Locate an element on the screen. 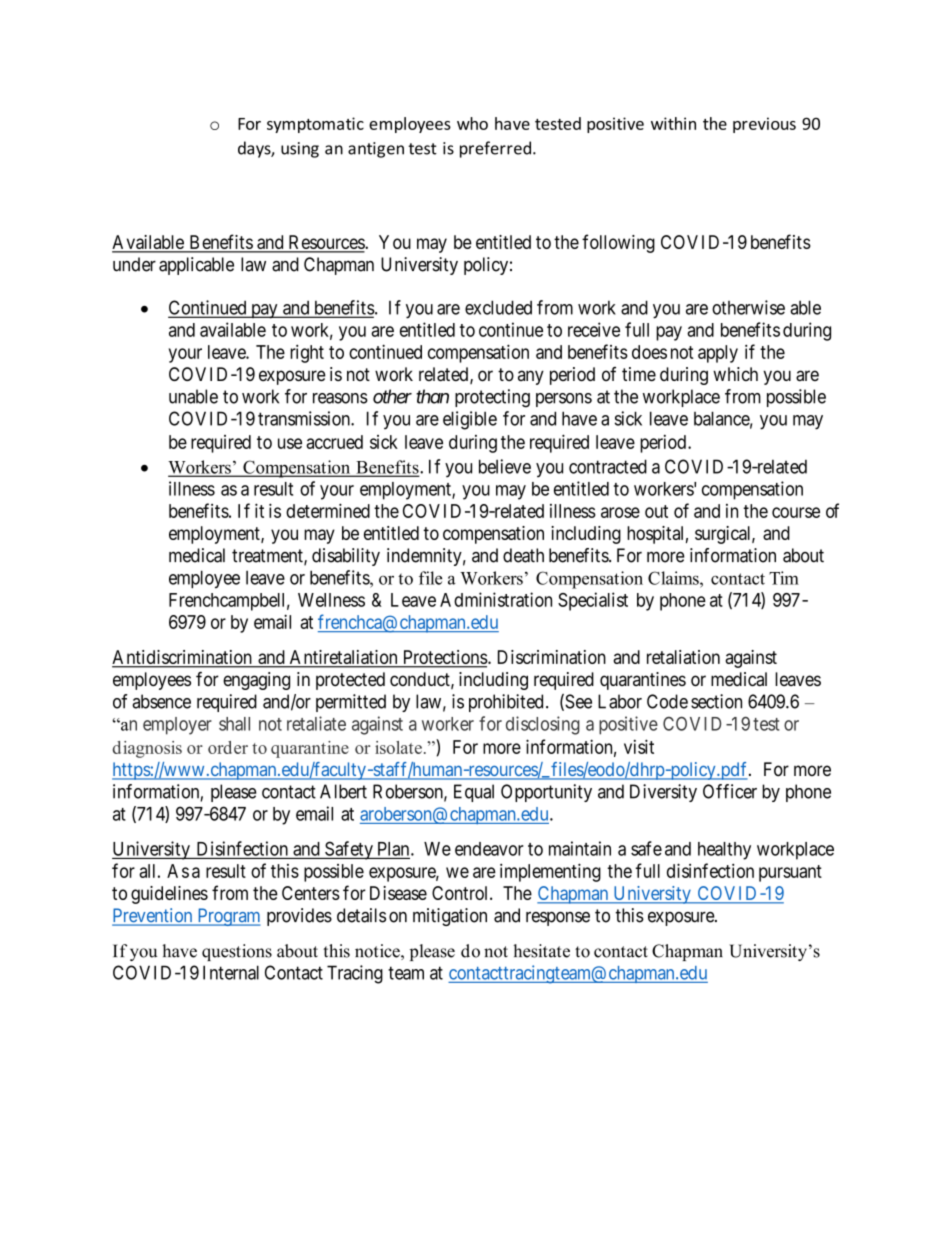 Image resolution: width=952 pixels, height=1233 pixels. using is located at coordinates (300, 150).
